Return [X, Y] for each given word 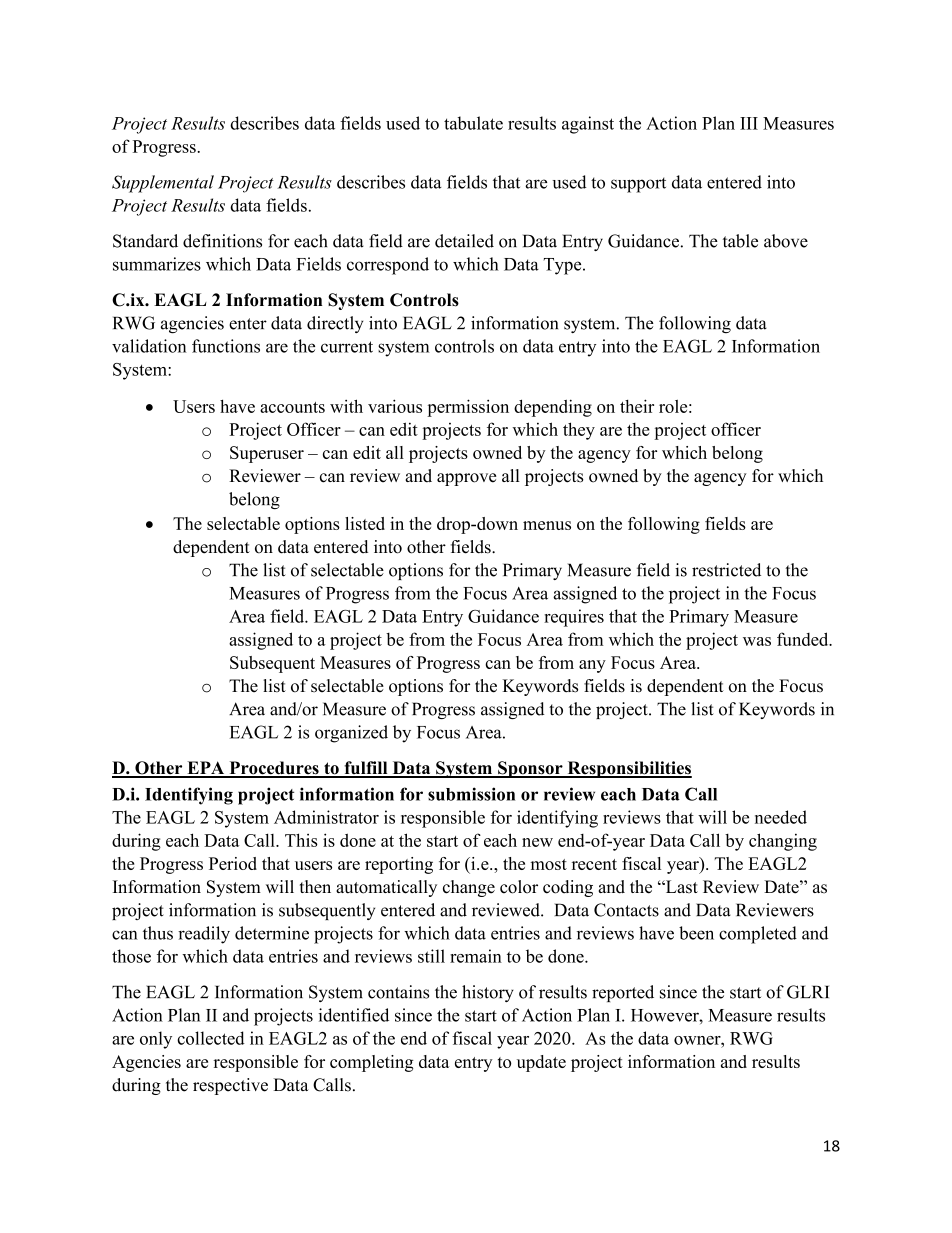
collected [211, 1038]
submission [471, 794]
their [637, 406]
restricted [726, 570]
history [488, 993]
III [749, 123]
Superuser [267, 454]
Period [233, 863]
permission [468, 408]
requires [574, 618]
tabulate [473, 123]
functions [226, 346]
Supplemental [163, 184]
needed [781, 817]
